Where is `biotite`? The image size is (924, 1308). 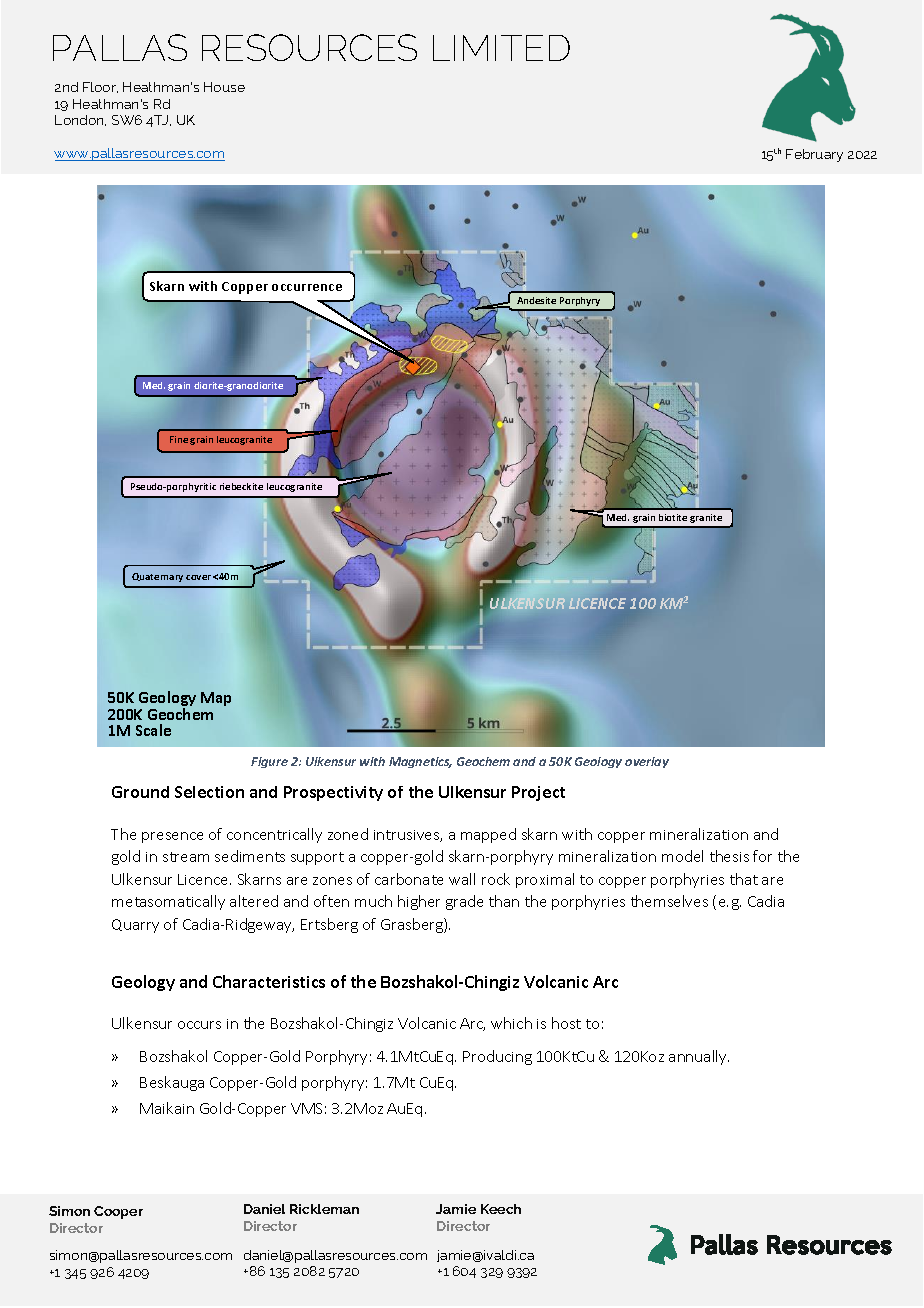 biotite is located at coordinates (673, 517).
